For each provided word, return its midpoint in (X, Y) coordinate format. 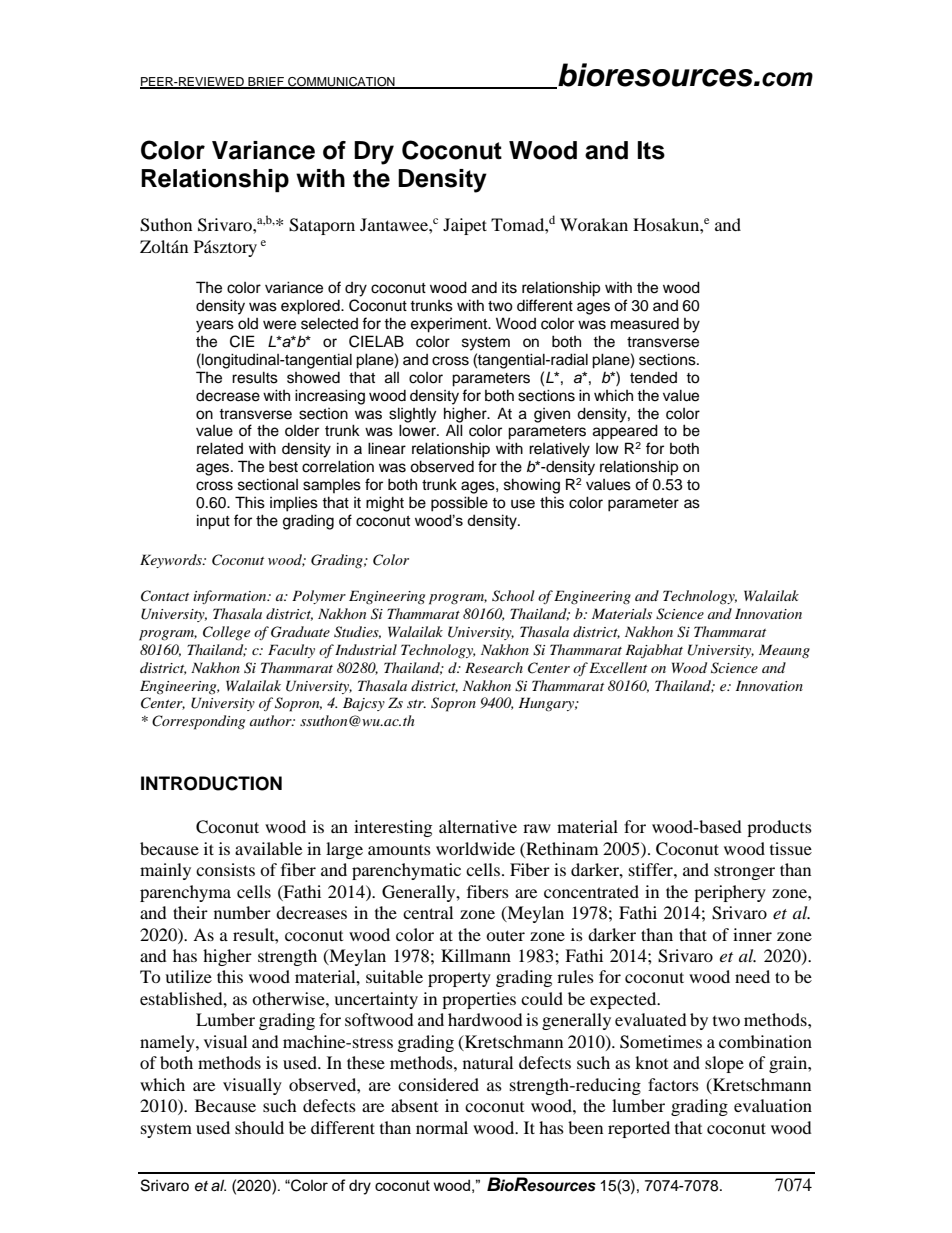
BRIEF (266, 82)
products (779, 828)
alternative (478, 826)
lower (418, 430)
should (259, 1127)
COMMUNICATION (341, 82)
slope (724, 1064)
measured (645, 324)
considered (438, 1084)
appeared (625, 432)
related (220, 448)
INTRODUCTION (211, 783)
